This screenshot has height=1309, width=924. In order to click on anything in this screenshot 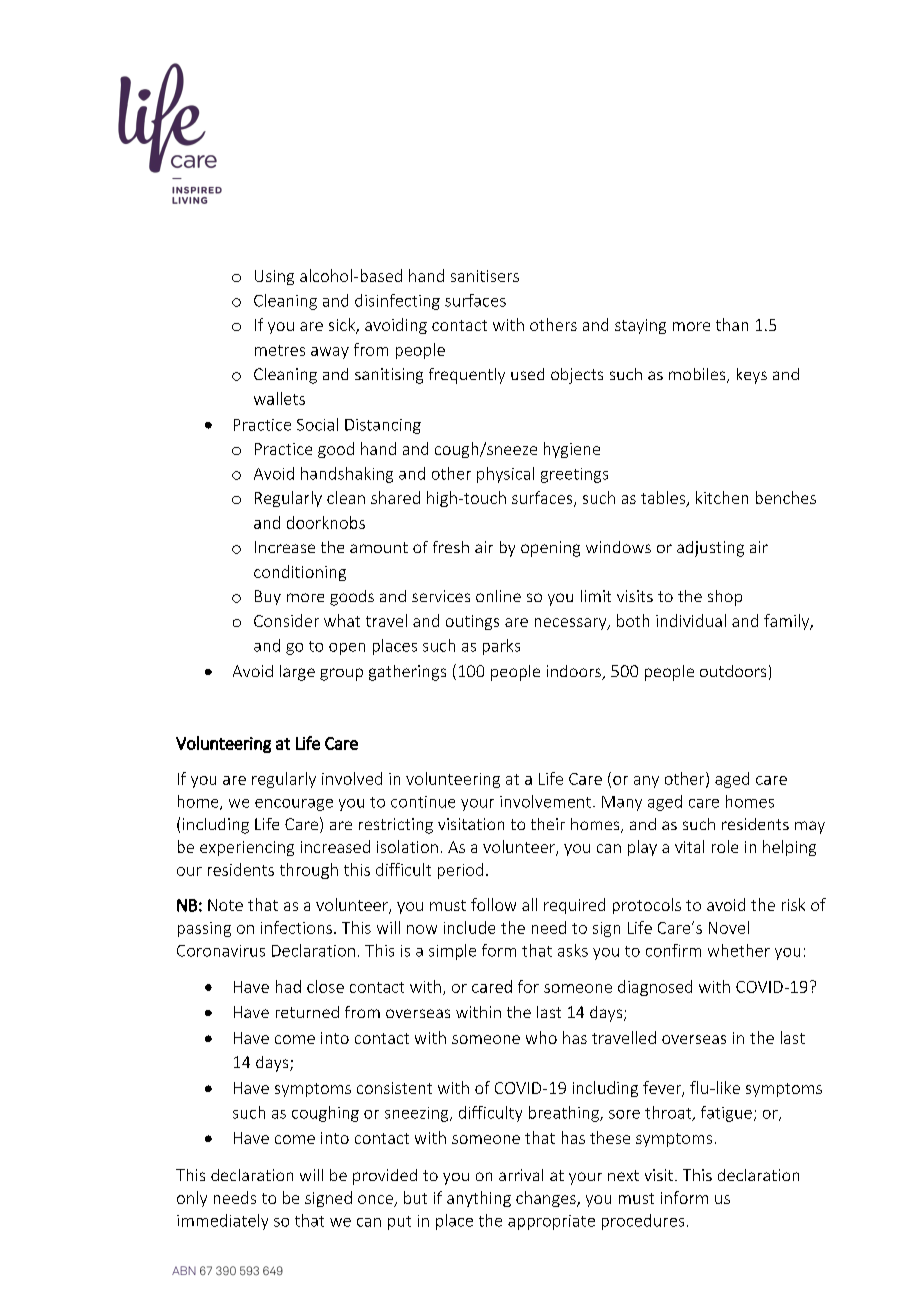, I will do `click(479, 1199)`.
